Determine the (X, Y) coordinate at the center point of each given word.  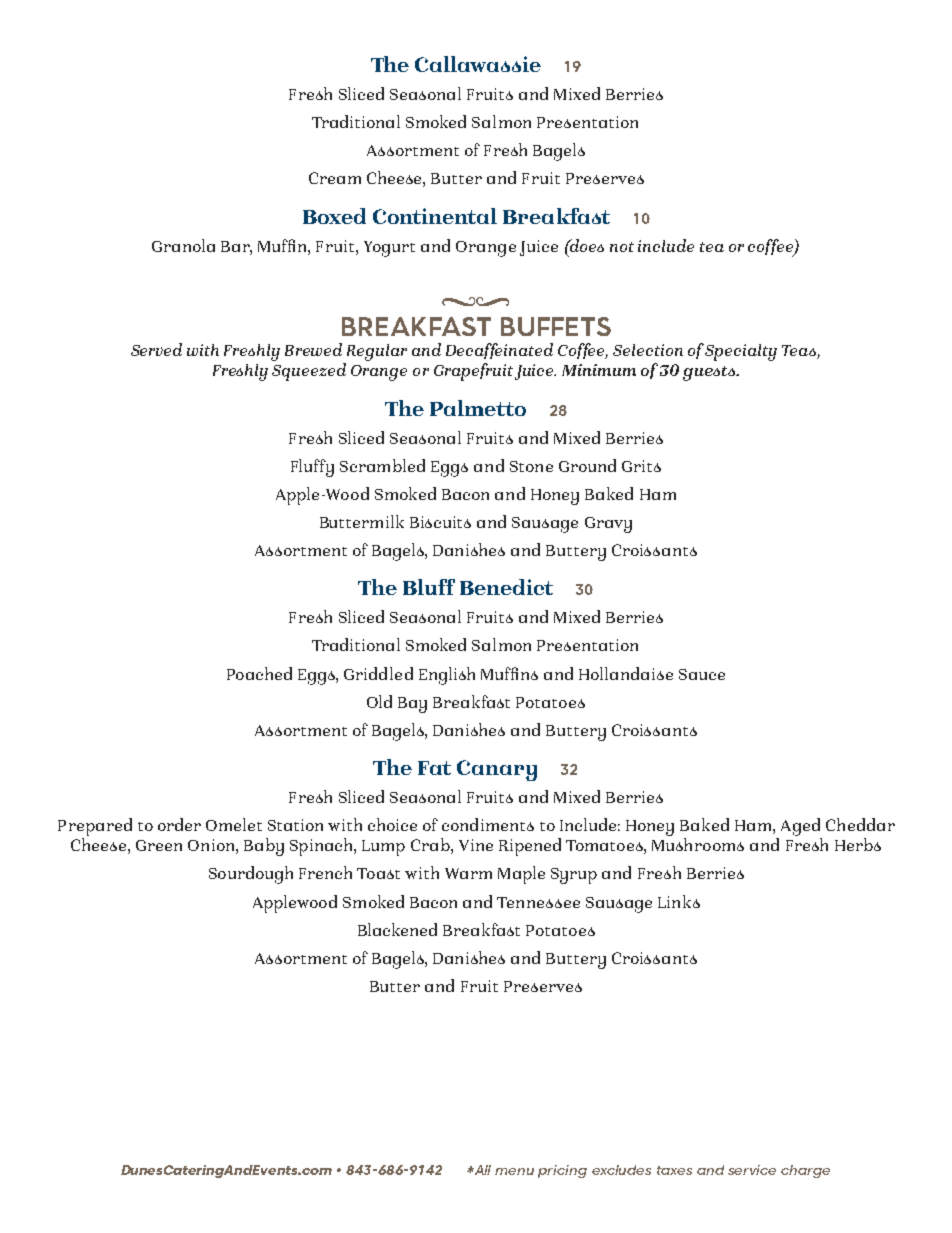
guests (710, 373)
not (622, 247)
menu (514, 1171)
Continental (435, 216)
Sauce (702, 674)
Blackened (397, 929)
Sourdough (251, 875)
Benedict (506, 587)
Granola (183, 245)
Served (156, 349)
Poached (259, 673)
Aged (800, 827)
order (179, 824)
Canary (497, 770)
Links (679, 901)
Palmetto (478, 408)
